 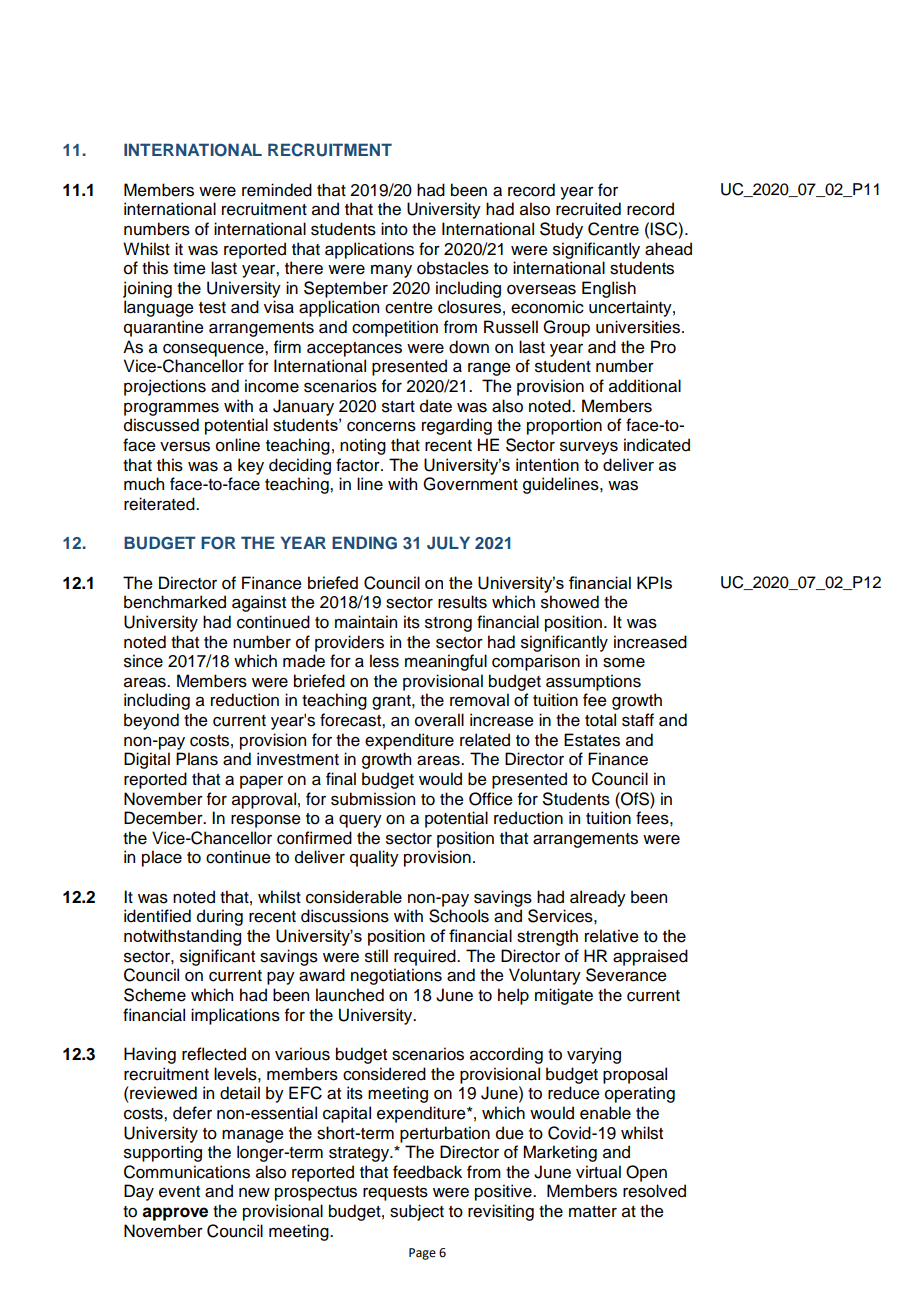 What do you see at coordinates (417, 1212) in the document?
I see `subject` at bounding box center [417, 1212].
